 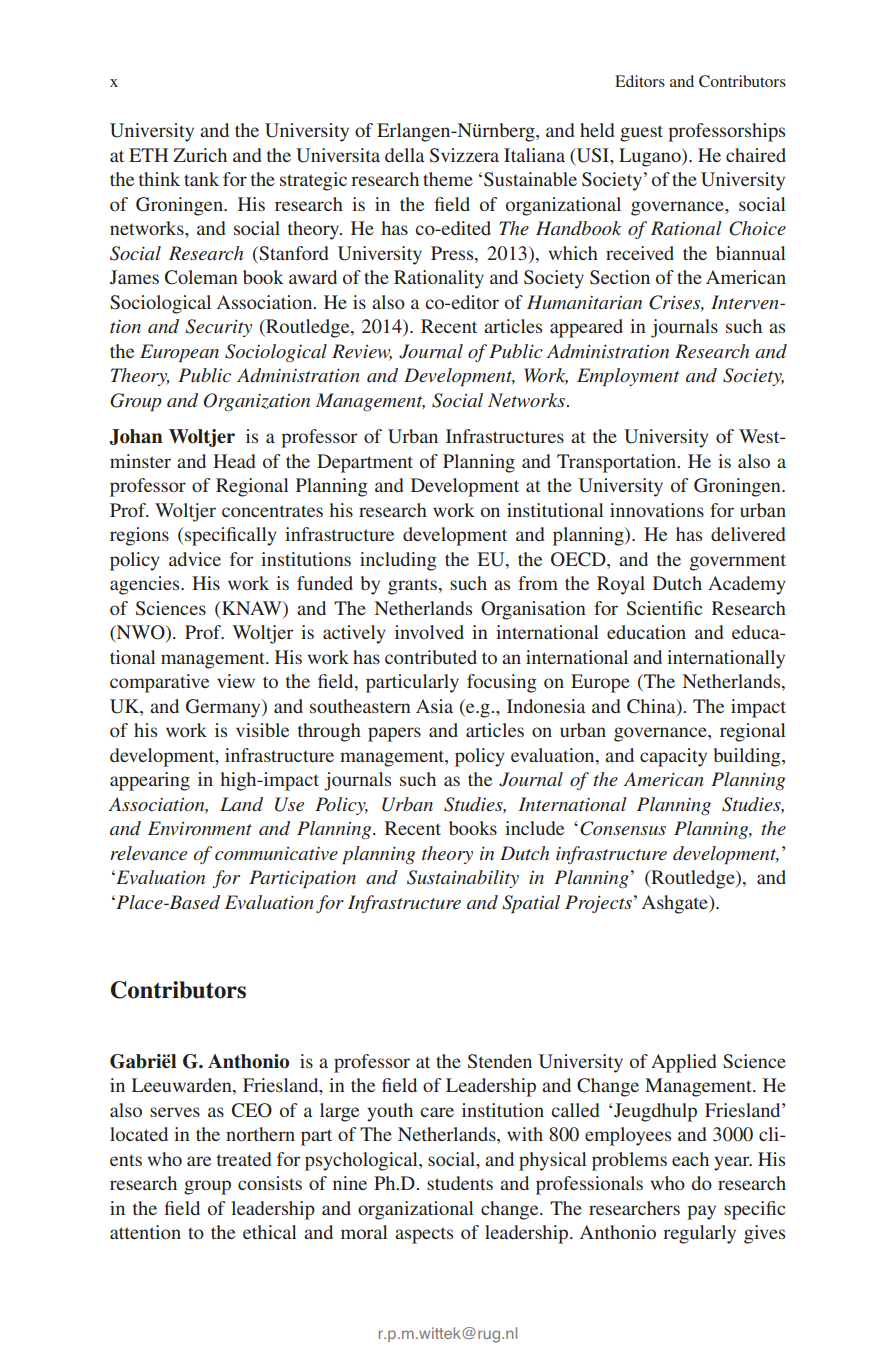 What do you see at coordinates (628, 377) in the screenshot?
I see `Employment` at bounding box center [628, 377].
